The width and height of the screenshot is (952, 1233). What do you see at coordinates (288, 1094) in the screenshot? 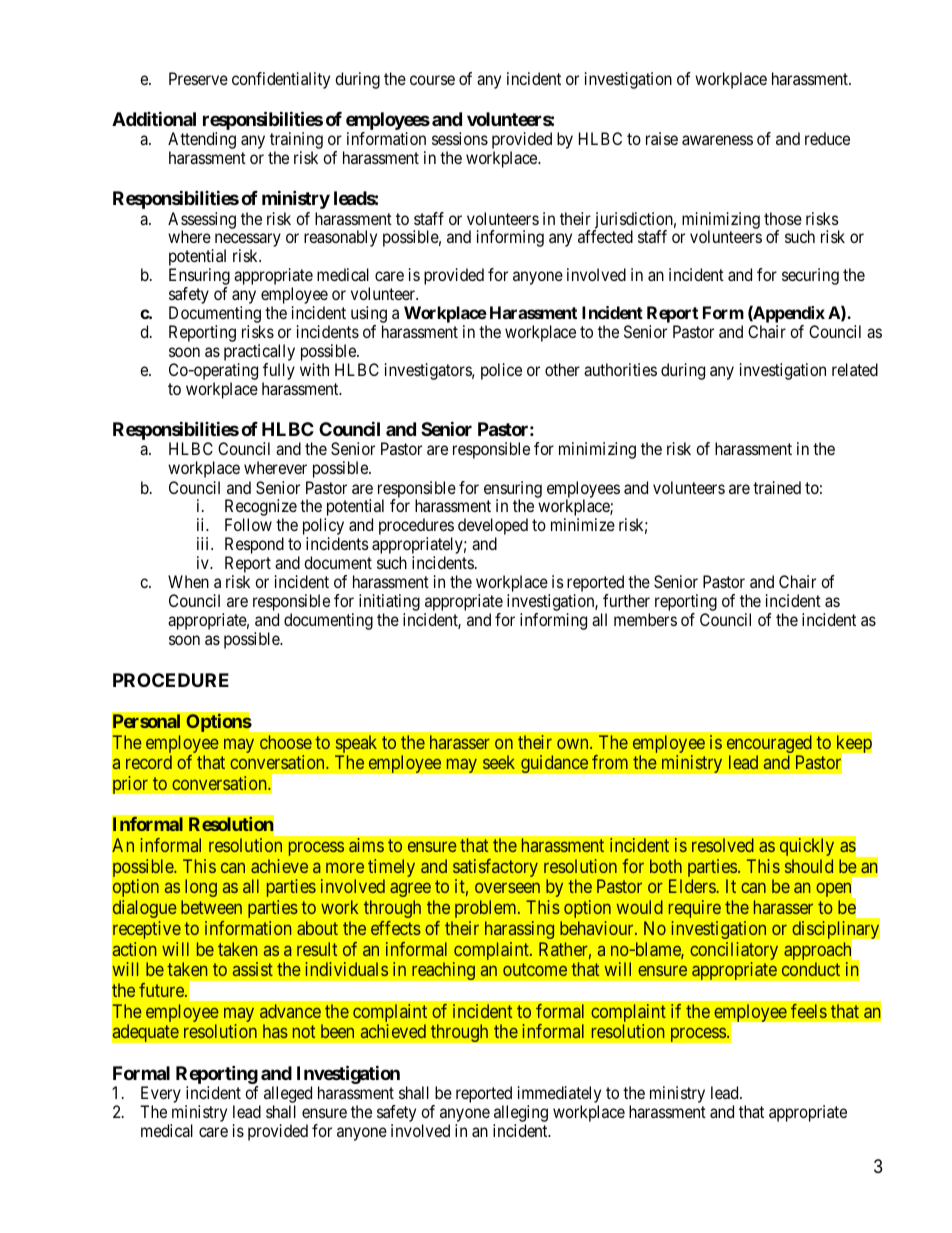
I see `alleged` at bounding box center [288, 1094].
